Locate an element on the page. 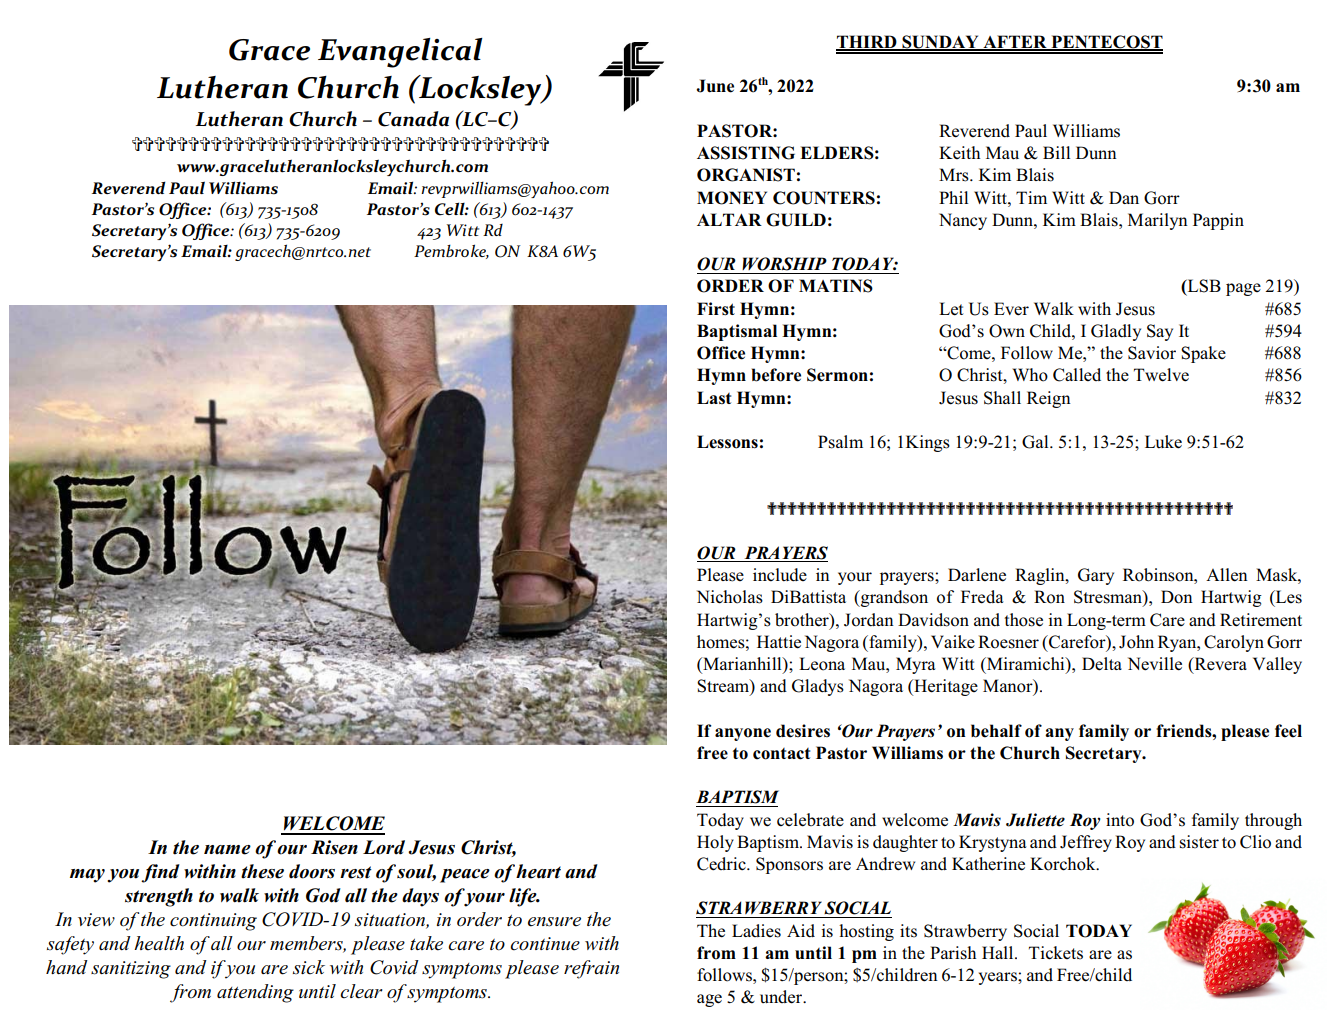  Twelve is located at coordinates (1161, 375).
